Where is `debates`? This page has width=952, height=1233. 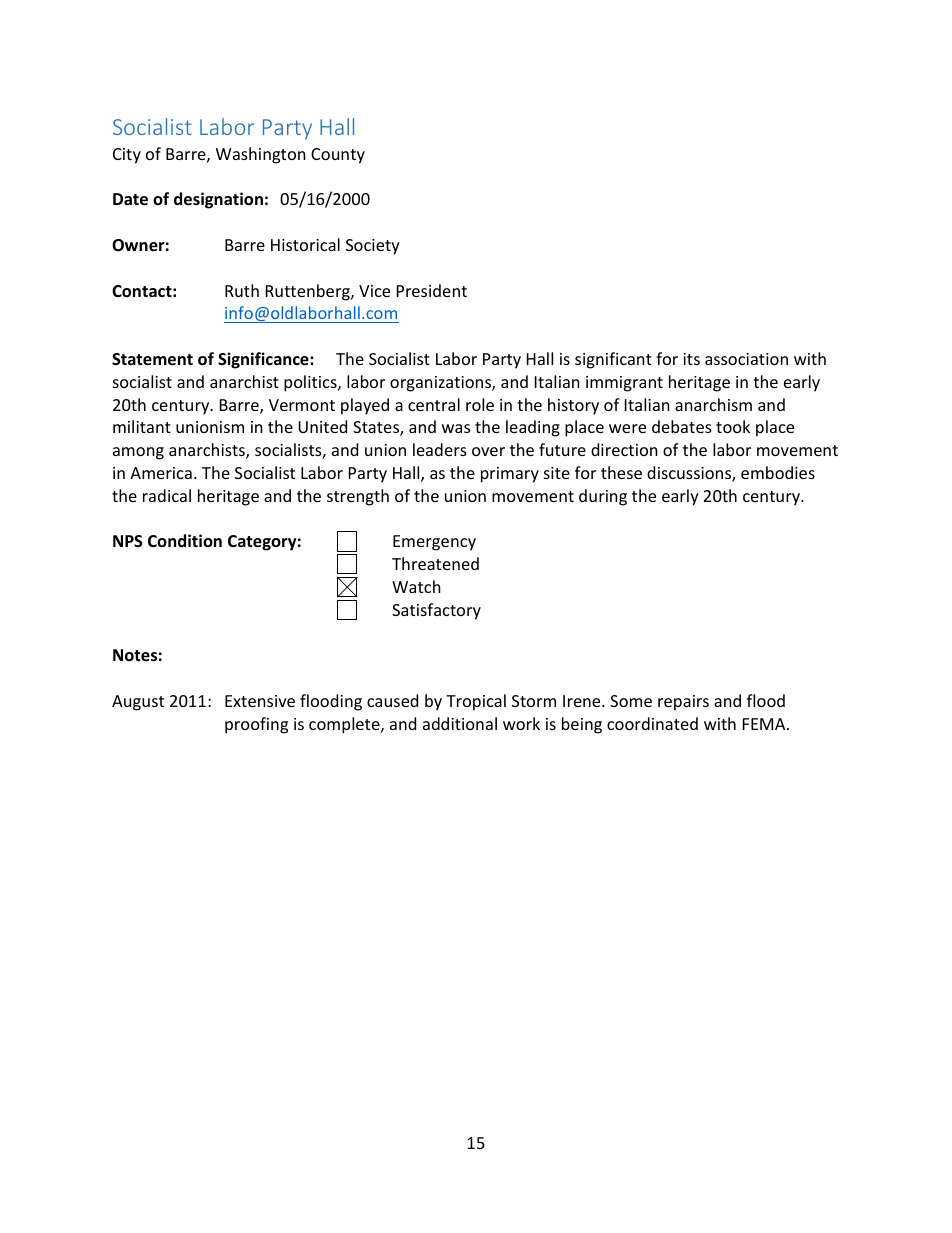 debates is located at coordinates (682, 426).
